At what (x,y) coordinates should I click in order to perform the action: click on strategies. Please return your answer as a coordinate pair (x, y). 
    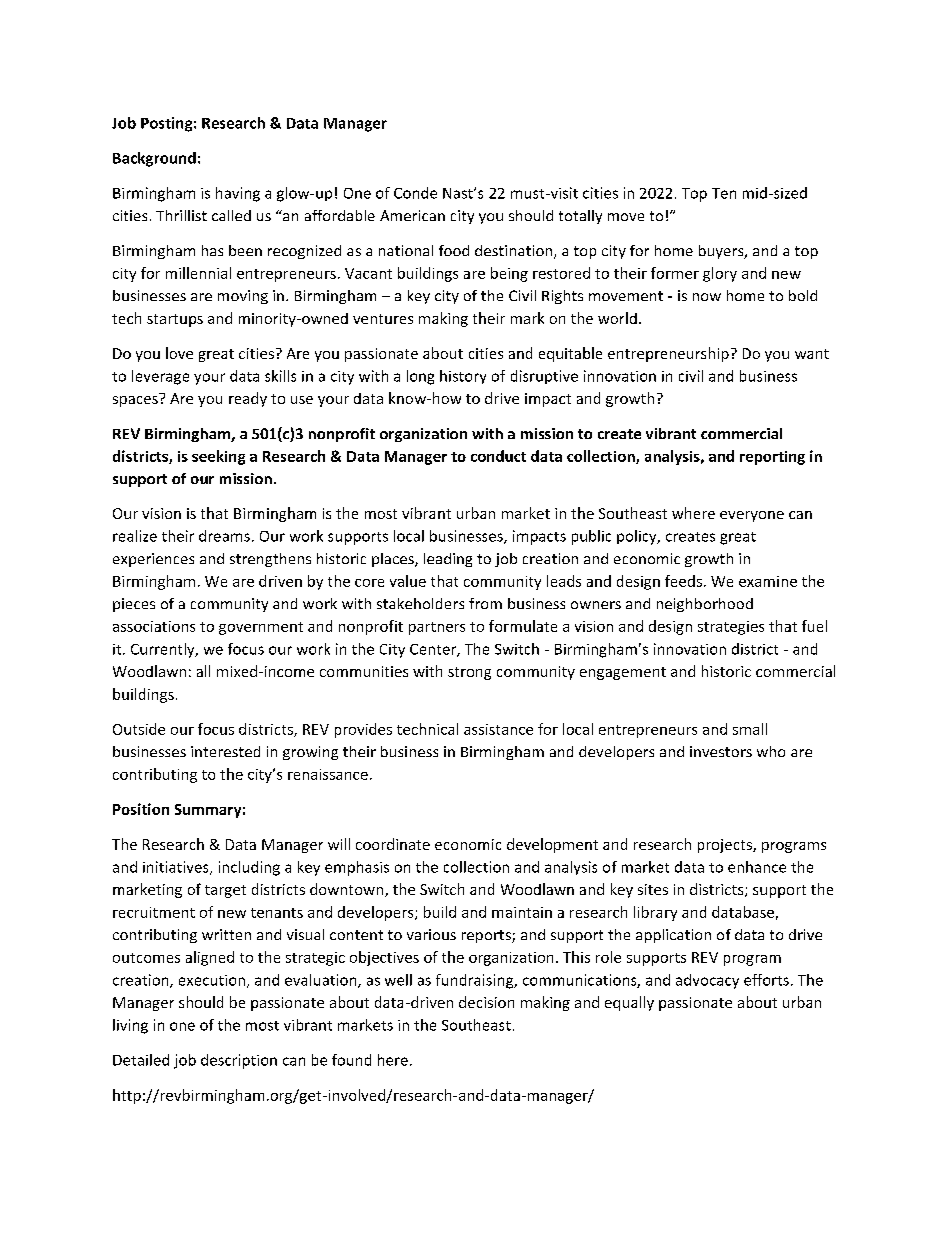
    Looking at the image, I should click on (731, 628).
